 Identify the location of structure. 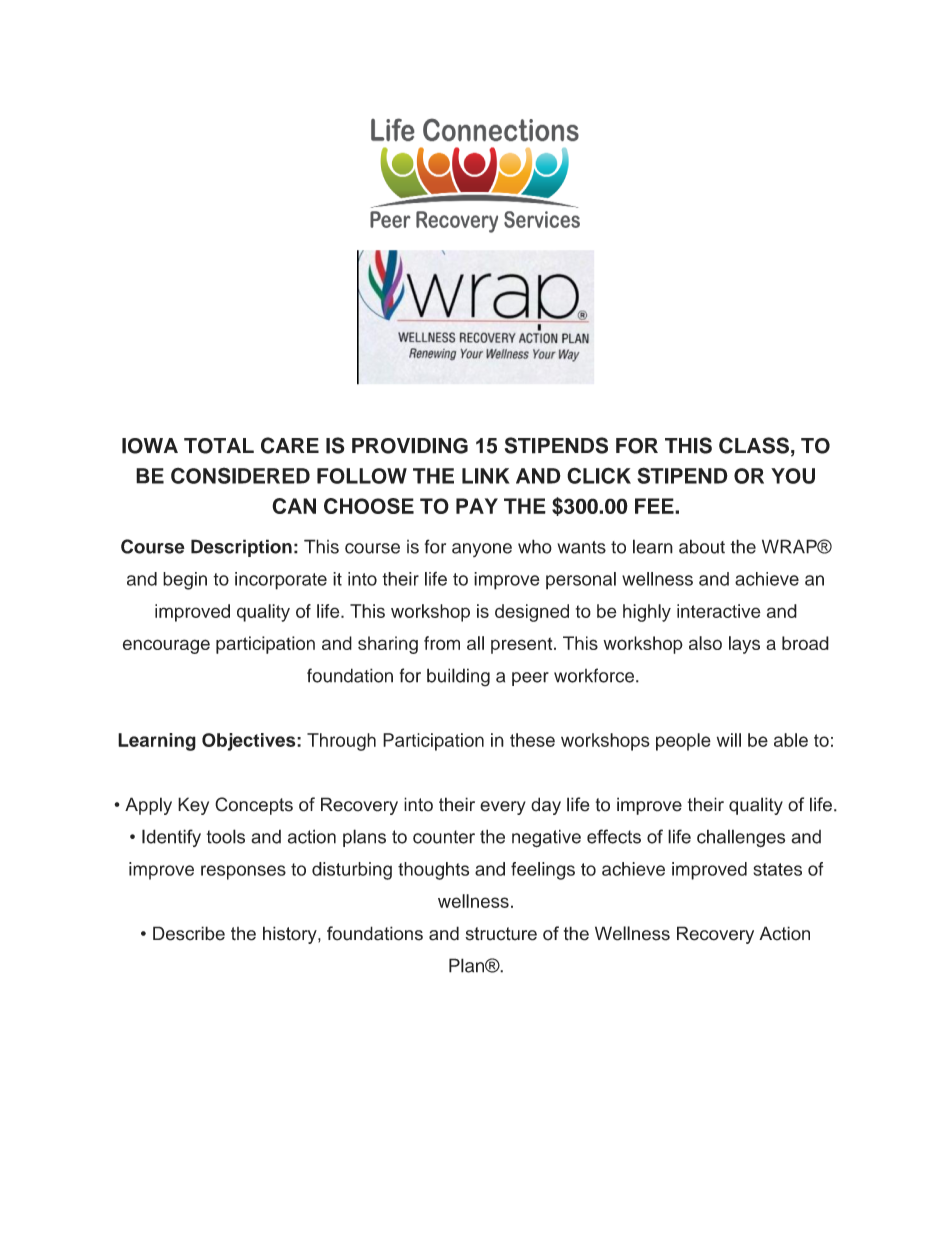
(501, 934).
